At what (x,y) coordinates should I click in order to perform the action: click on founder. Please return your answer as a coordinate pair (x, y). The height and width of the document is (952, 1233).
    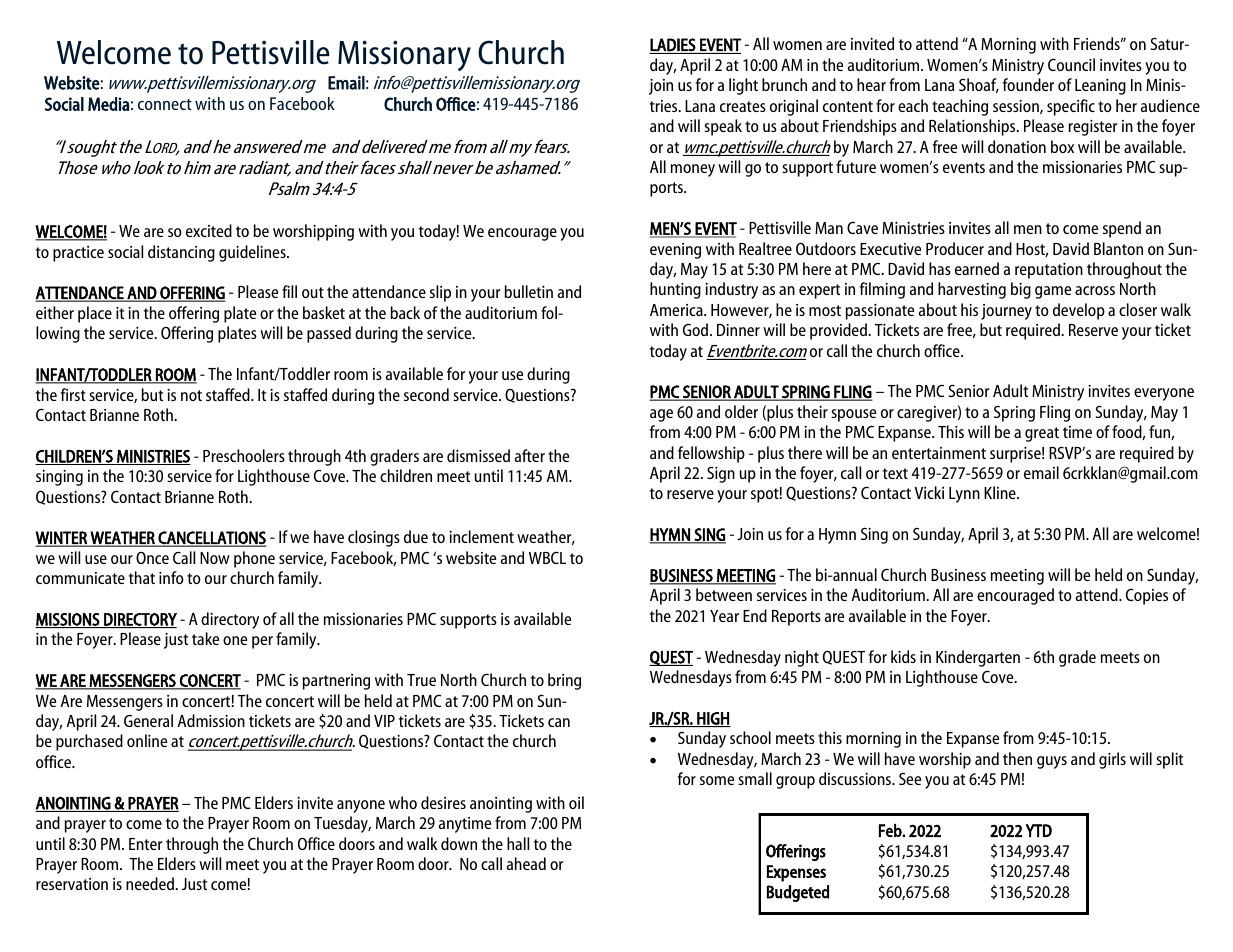
    Looking at the image, I should click on (1028, 84).
